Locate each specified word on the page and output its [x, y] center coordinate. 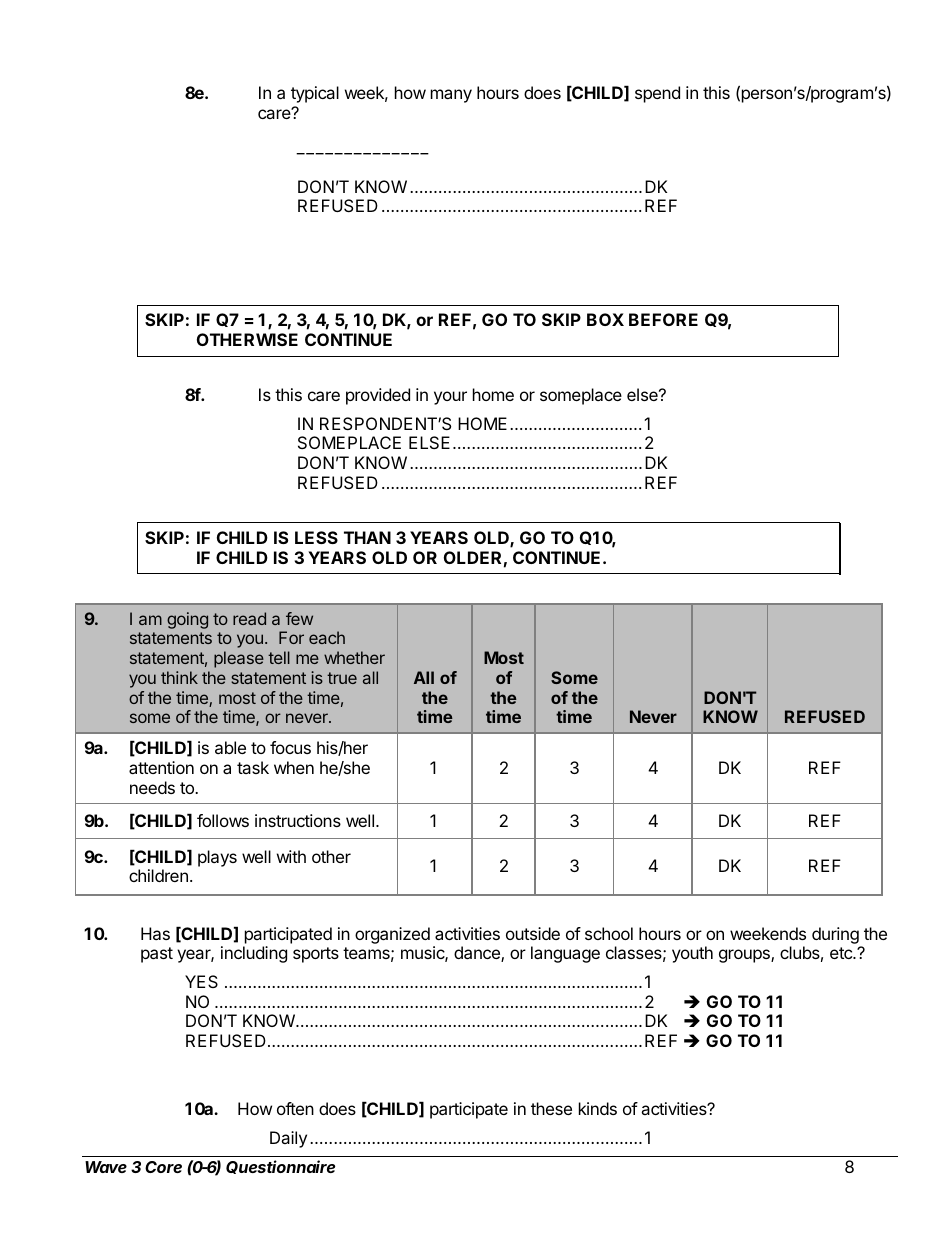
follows [223, 820]
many [451, 96]
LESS [316, 537]
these [551, 1108]
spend [657, 94]
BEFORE [663, 319]
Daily [288, 1139]
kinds [598, 1108]
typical [315, 94]
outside [533, 933]
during [835, 935]
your [450, 398]
